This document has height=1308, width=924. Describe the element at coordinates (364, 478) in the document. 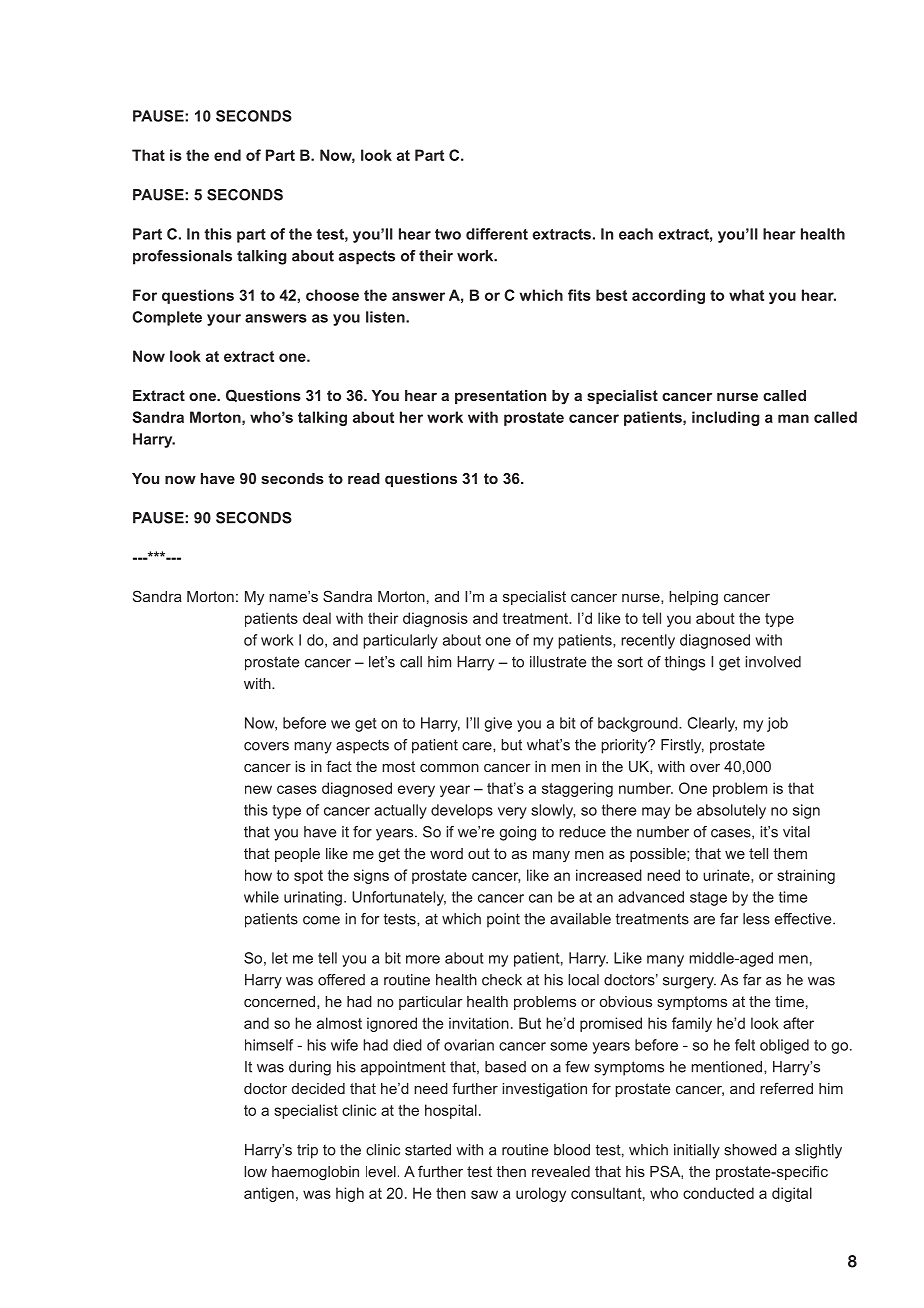

I see `read` at that location.
